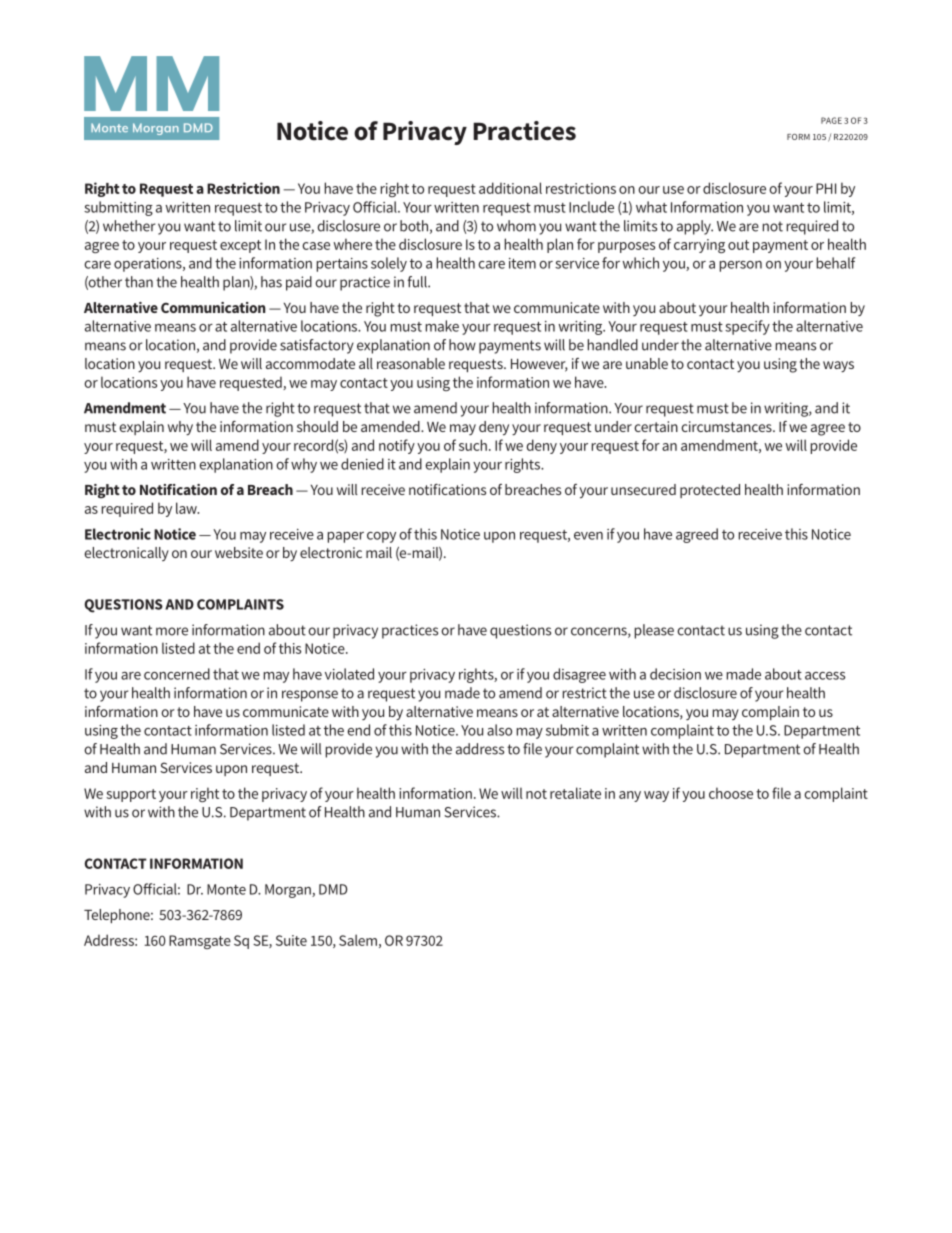 Image resolution: width=952 pixels, height=1233 pixels. I want to click on website, so click(239, 552).
